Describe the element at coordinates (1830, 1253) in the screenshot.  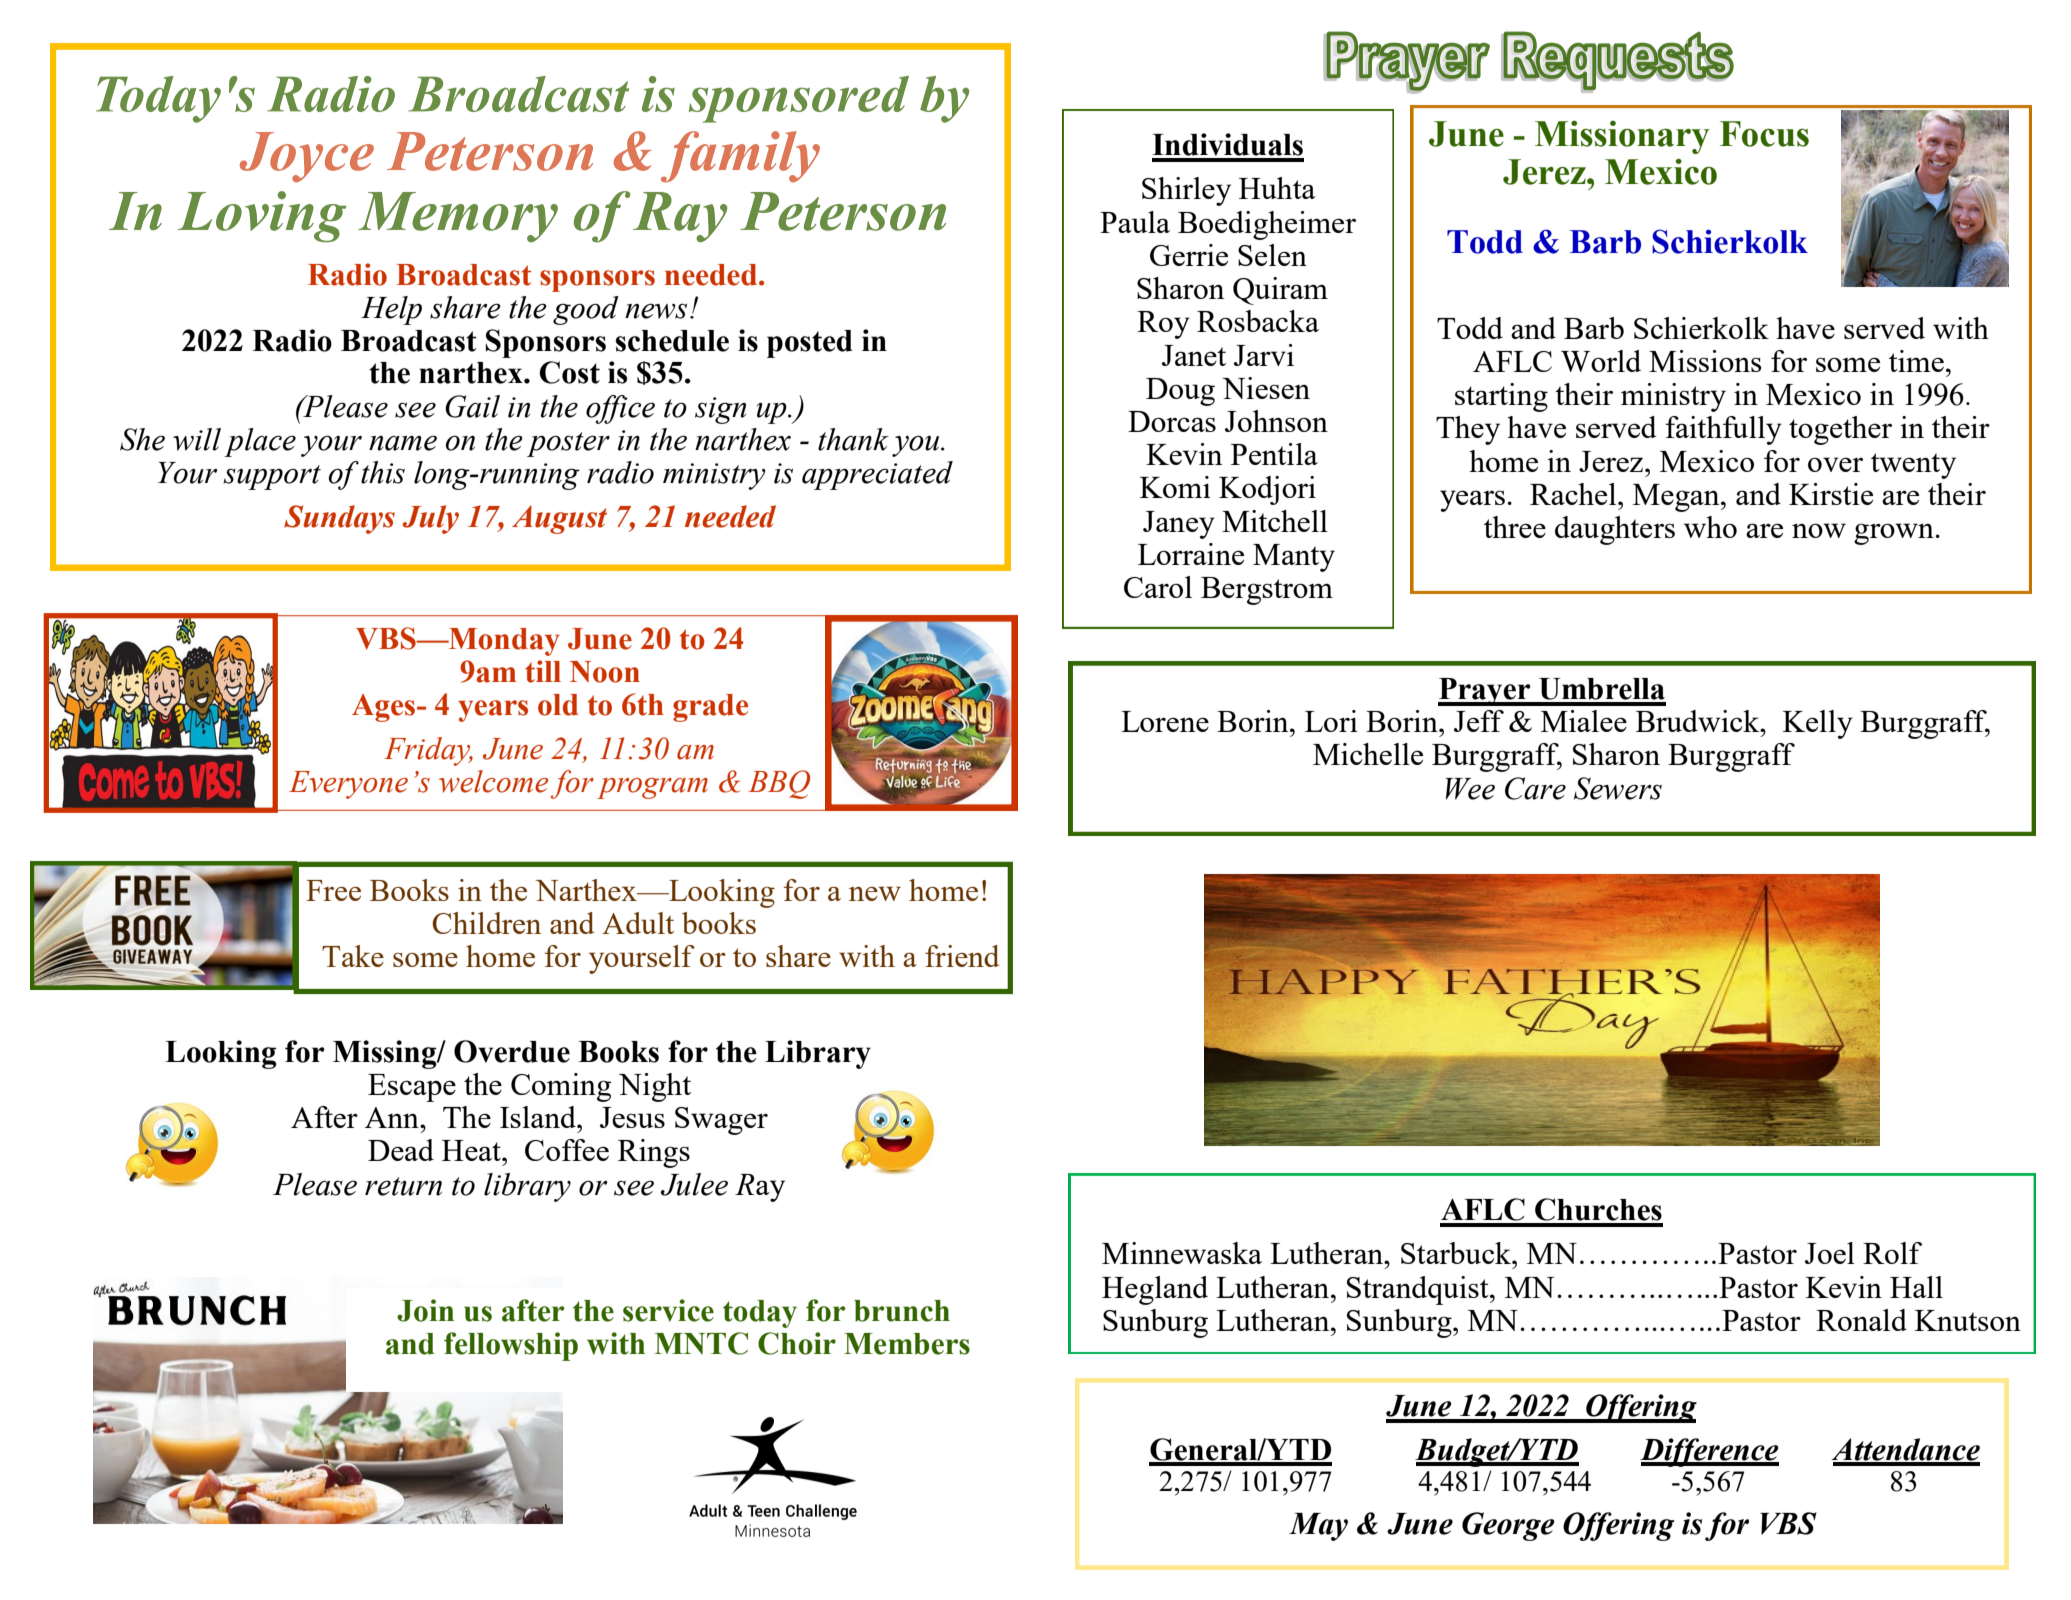
I see `Joel` at that location.
